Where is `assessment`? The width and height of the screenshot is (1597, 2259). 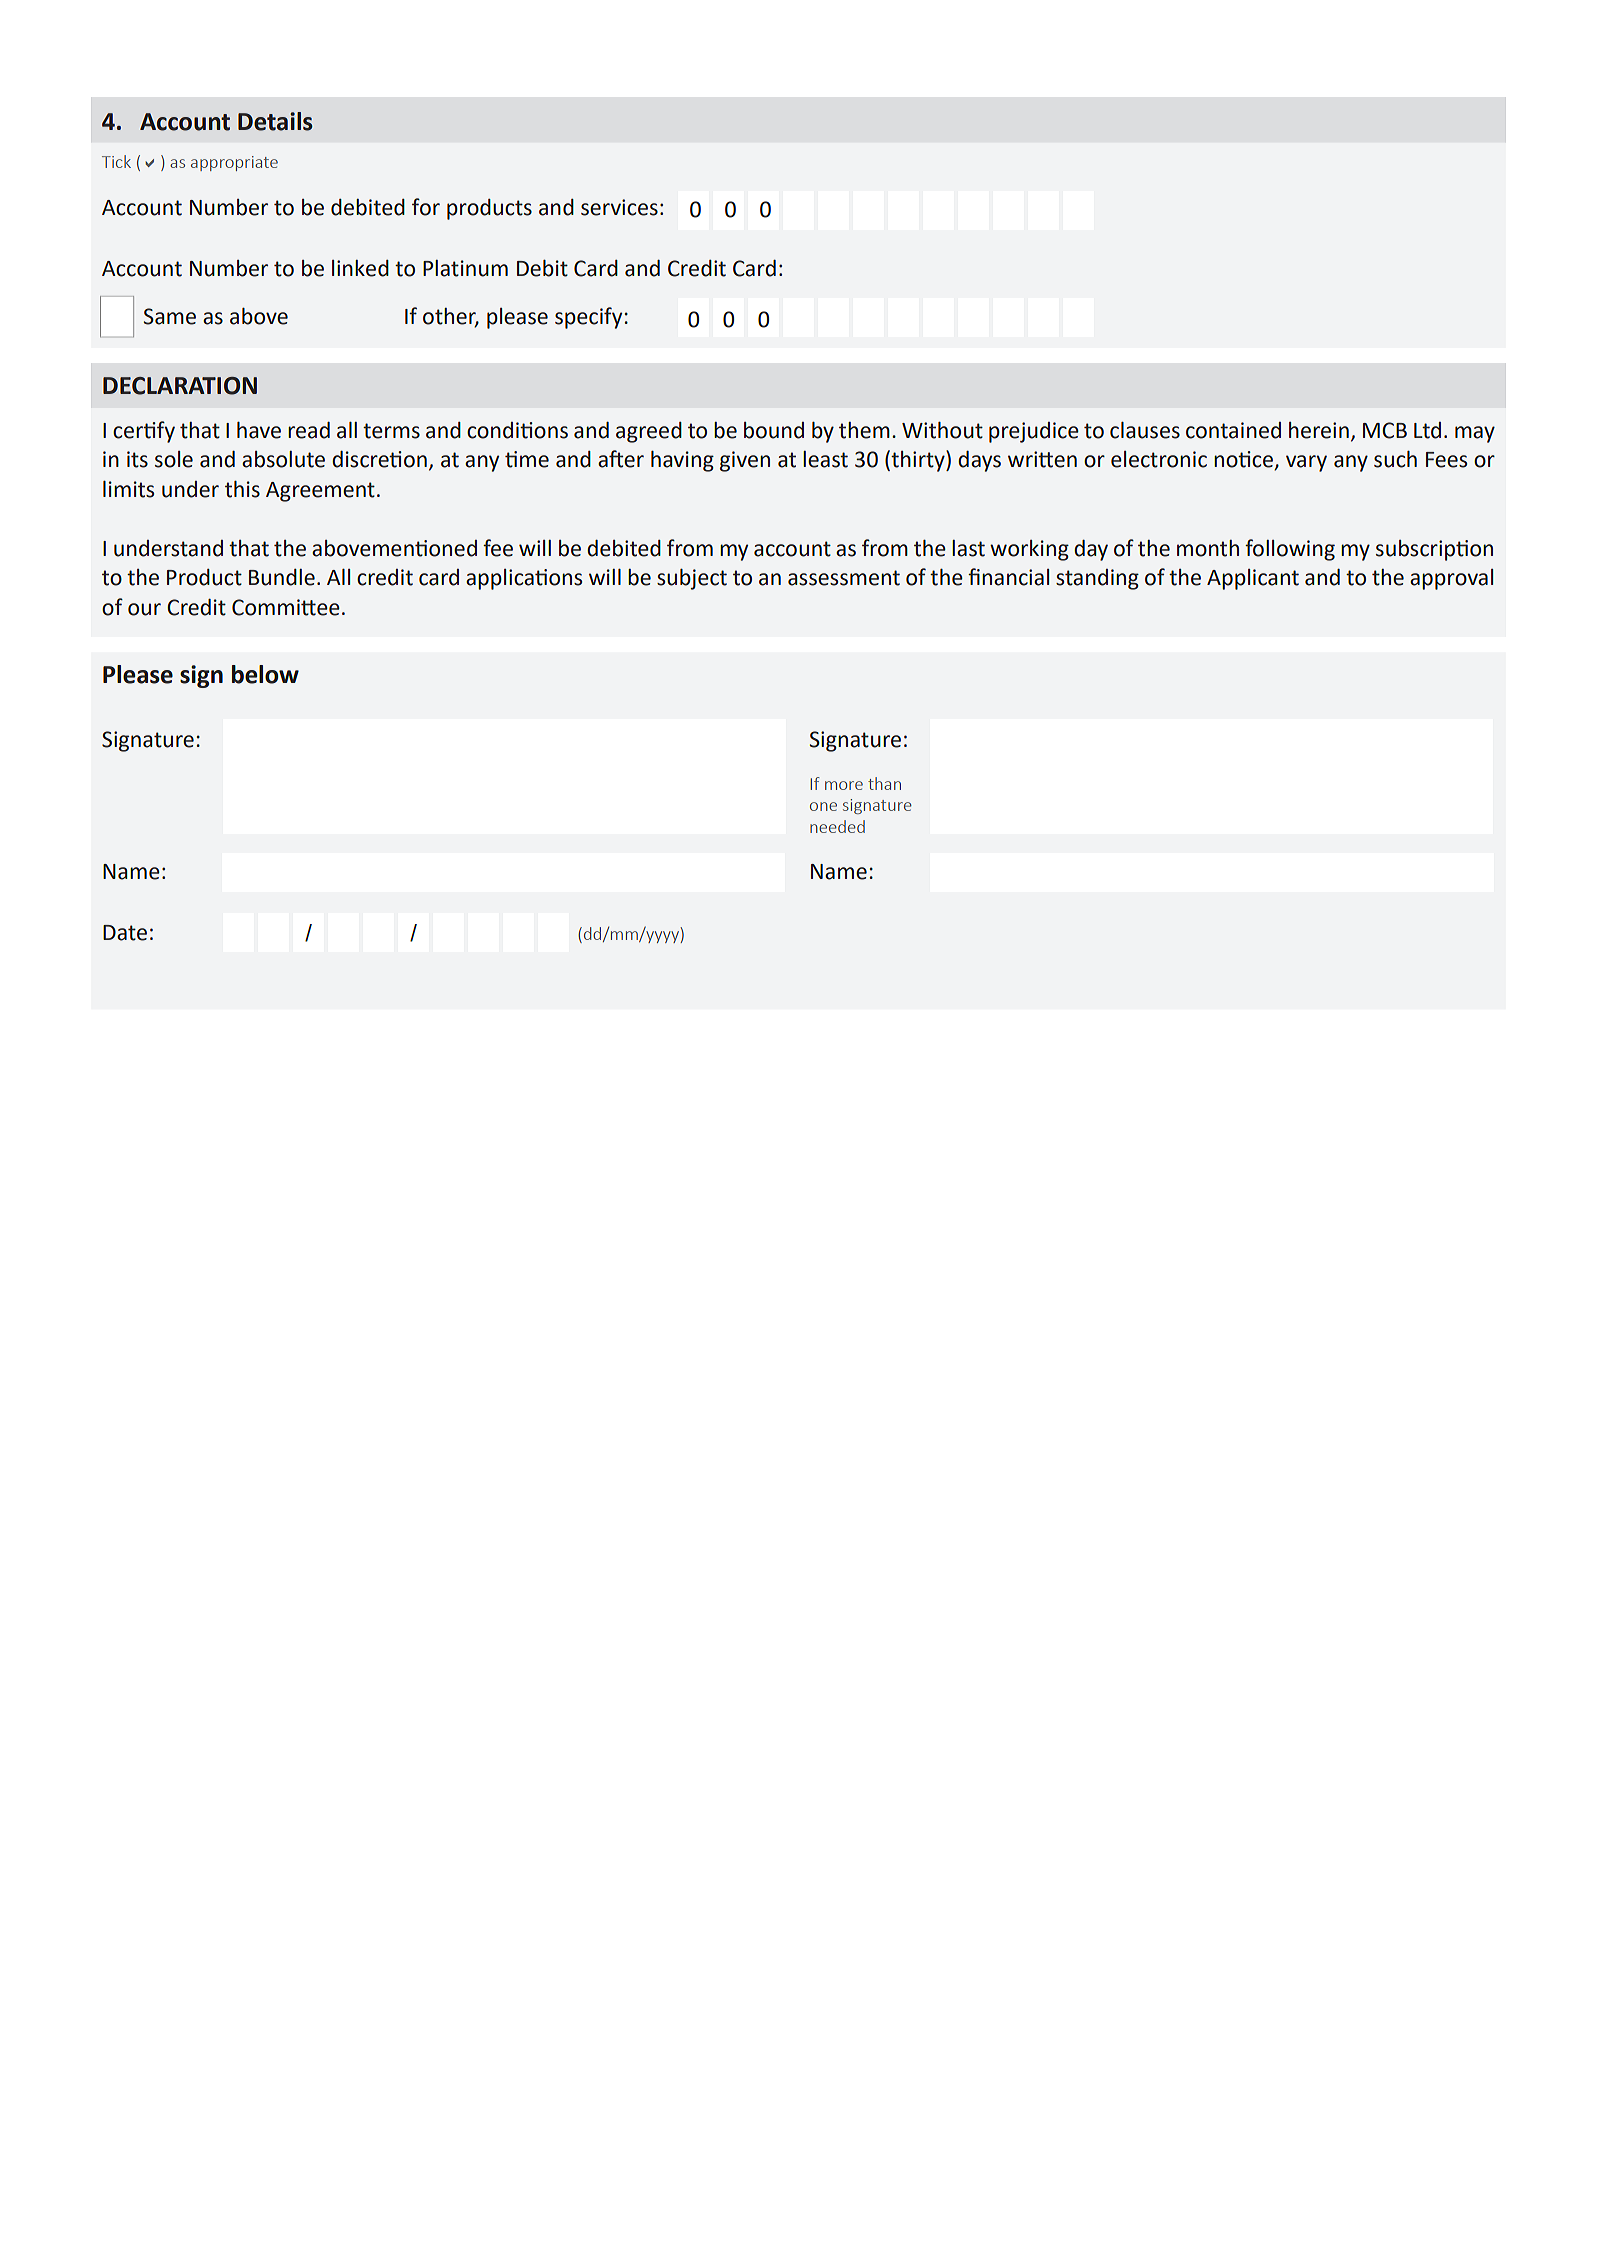
assessment is located at coordinates (844, 578).
